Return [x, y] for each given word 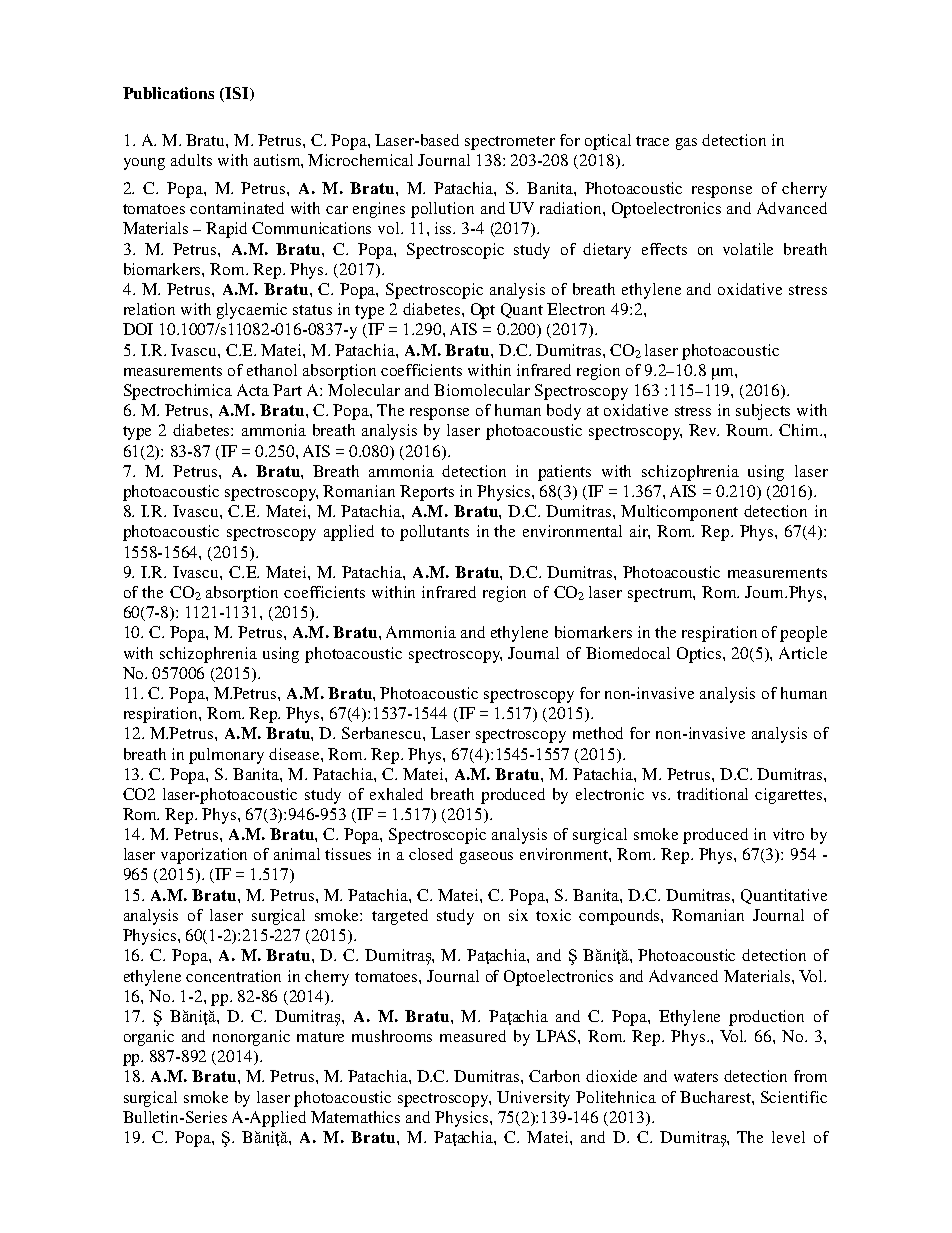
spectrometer [510, 143]
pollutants [434, 533]
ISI [238, 94]
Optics [700, 655]
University [533, 1099]
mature [320, 1037]
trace [652, 141]
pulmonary [226, 756]
